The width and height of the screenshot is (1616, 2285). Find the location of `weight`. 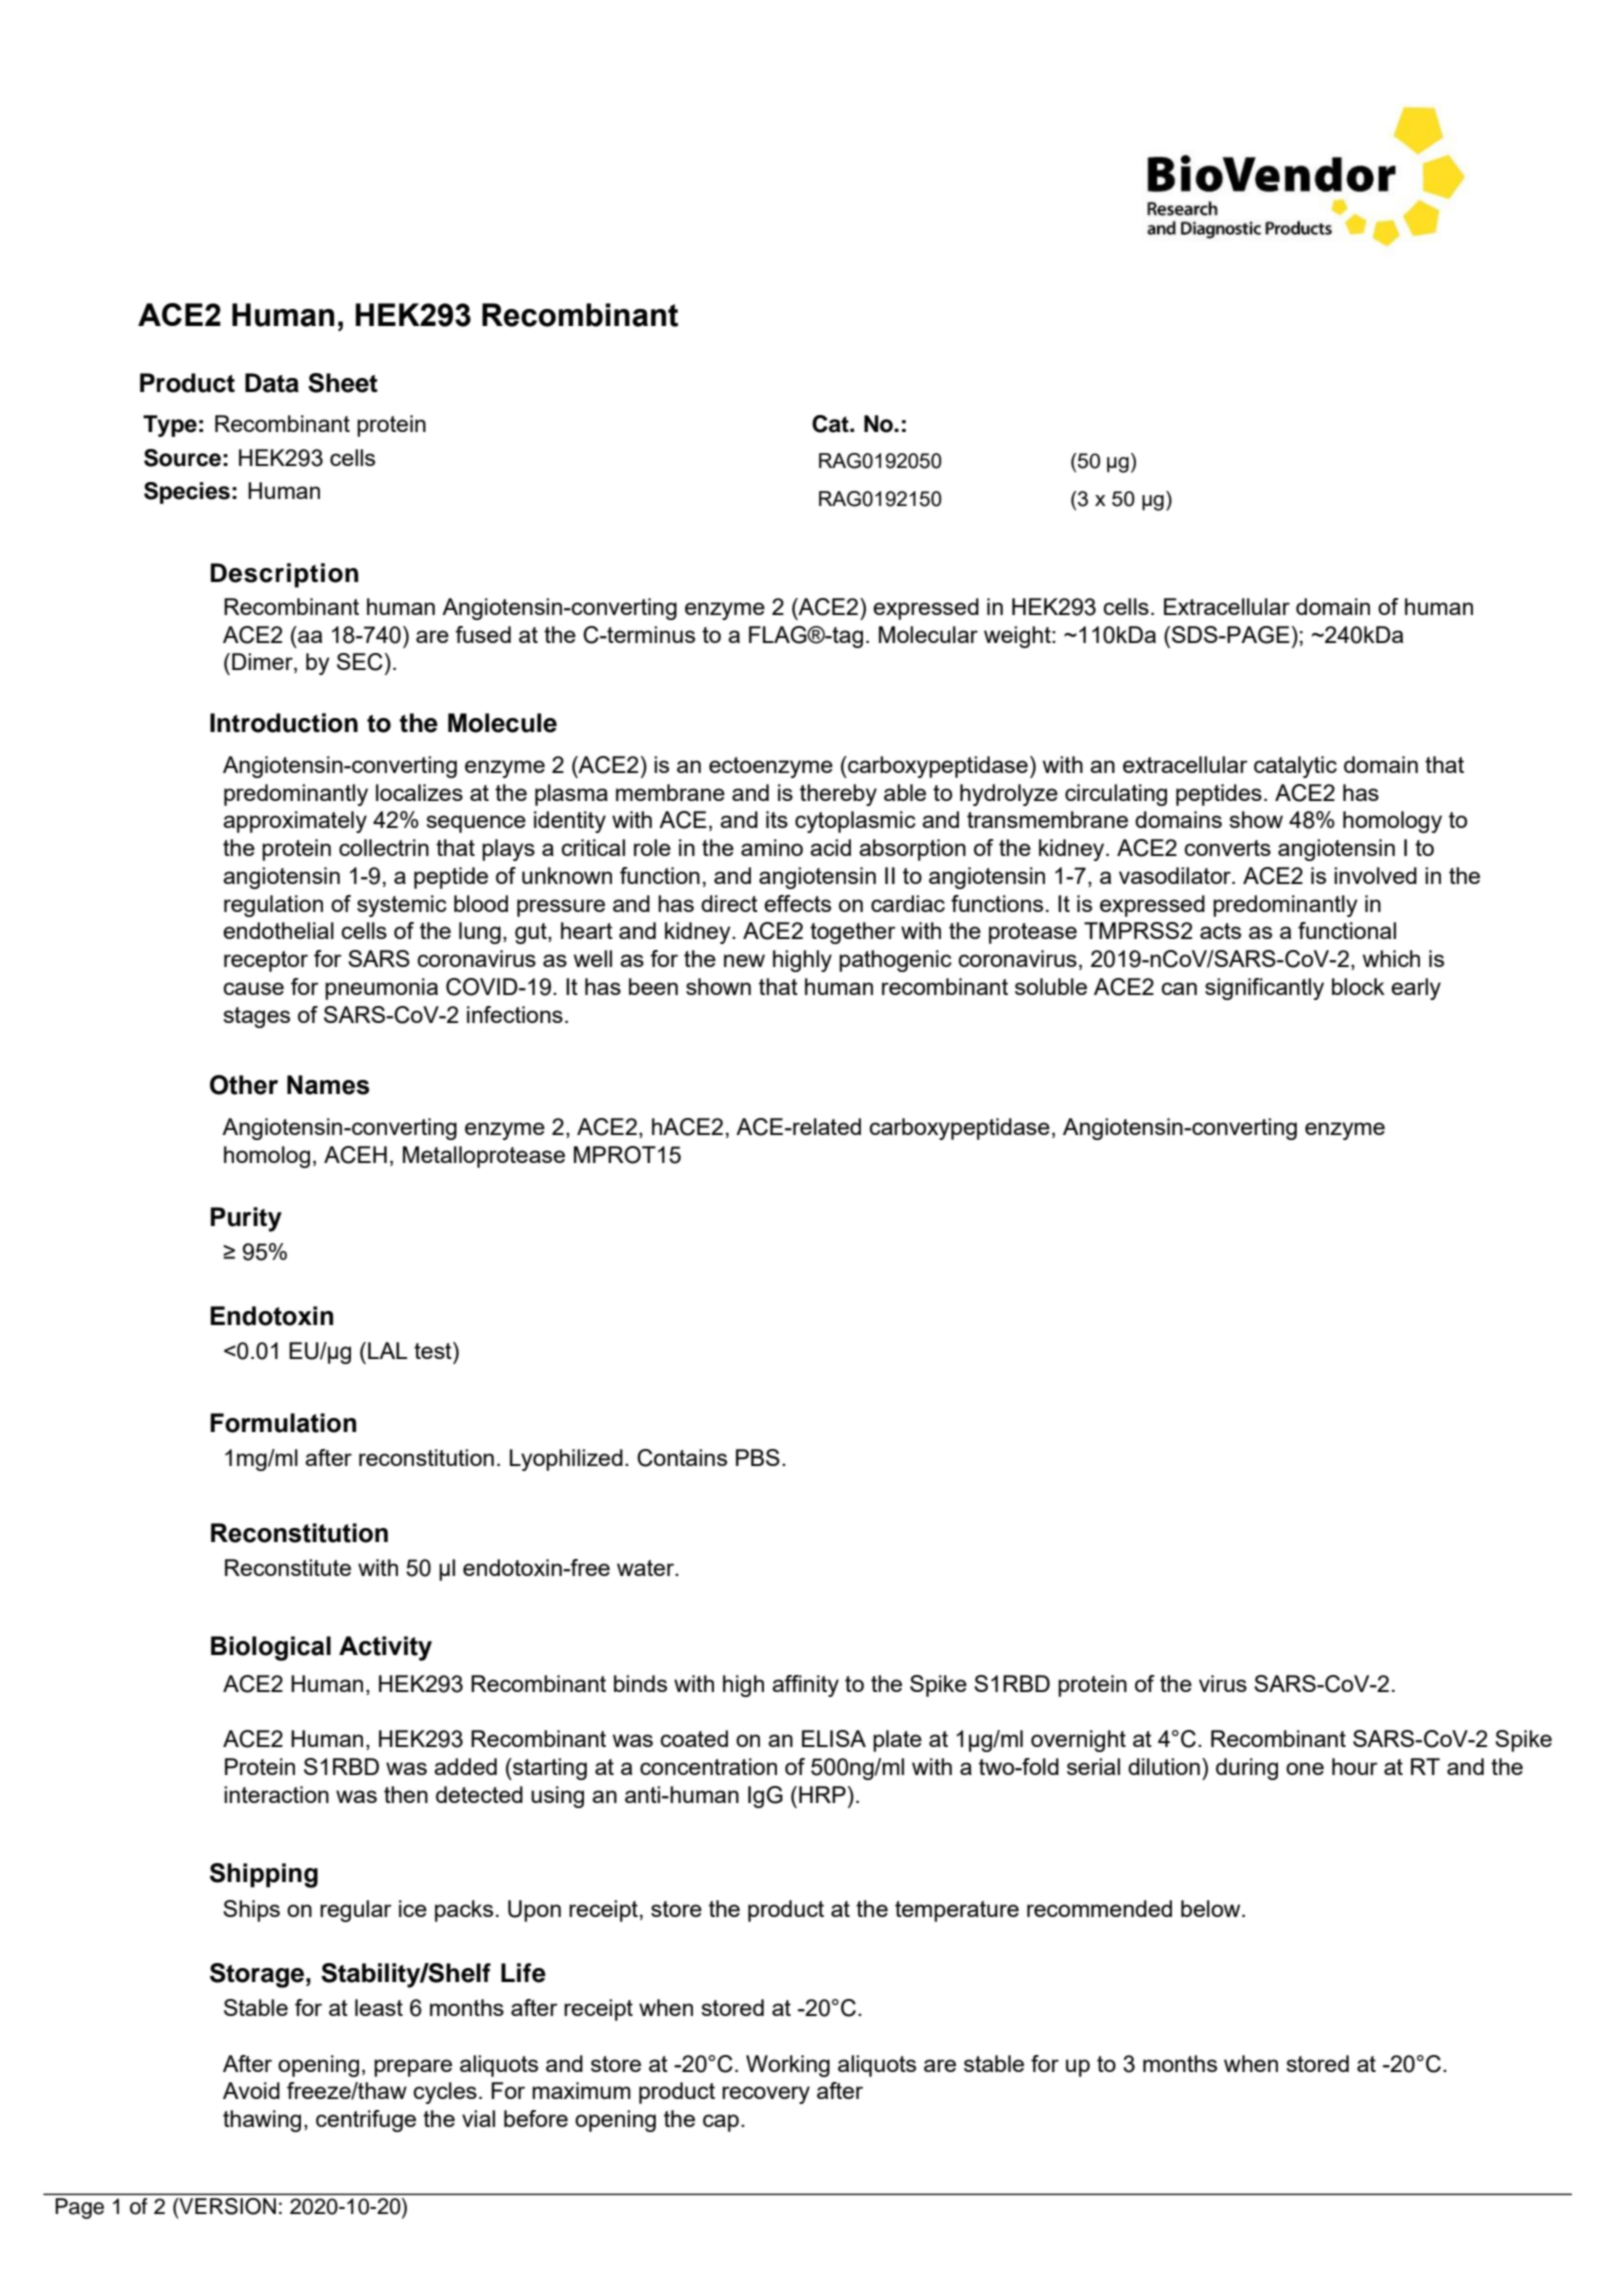

weight is located at coordinates (1018, 637).
